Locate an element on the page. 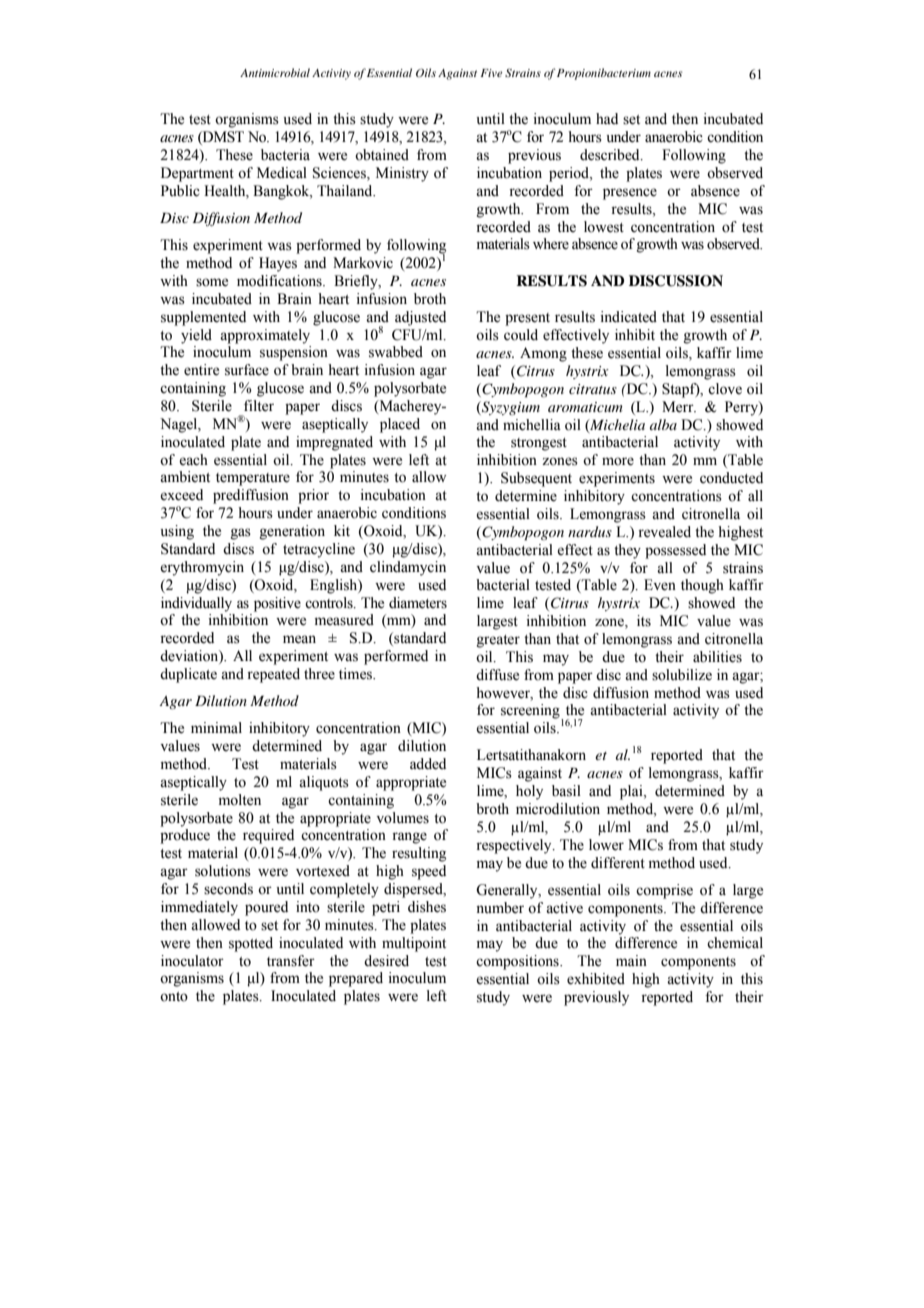  clindamycin is located at coordinates (408, 568).
